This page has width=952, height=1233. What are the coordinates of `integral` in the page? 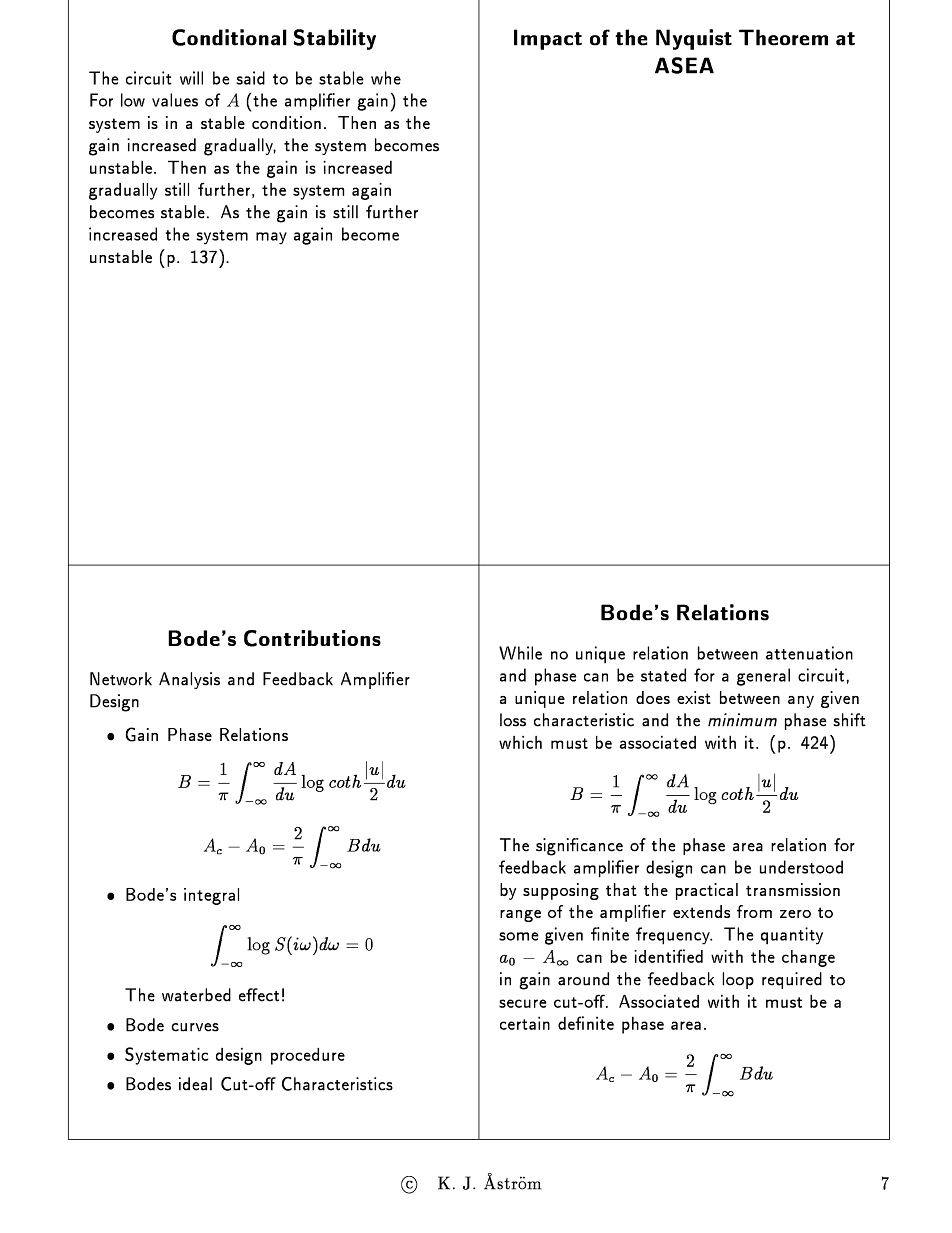 It's located at (211, 896).
